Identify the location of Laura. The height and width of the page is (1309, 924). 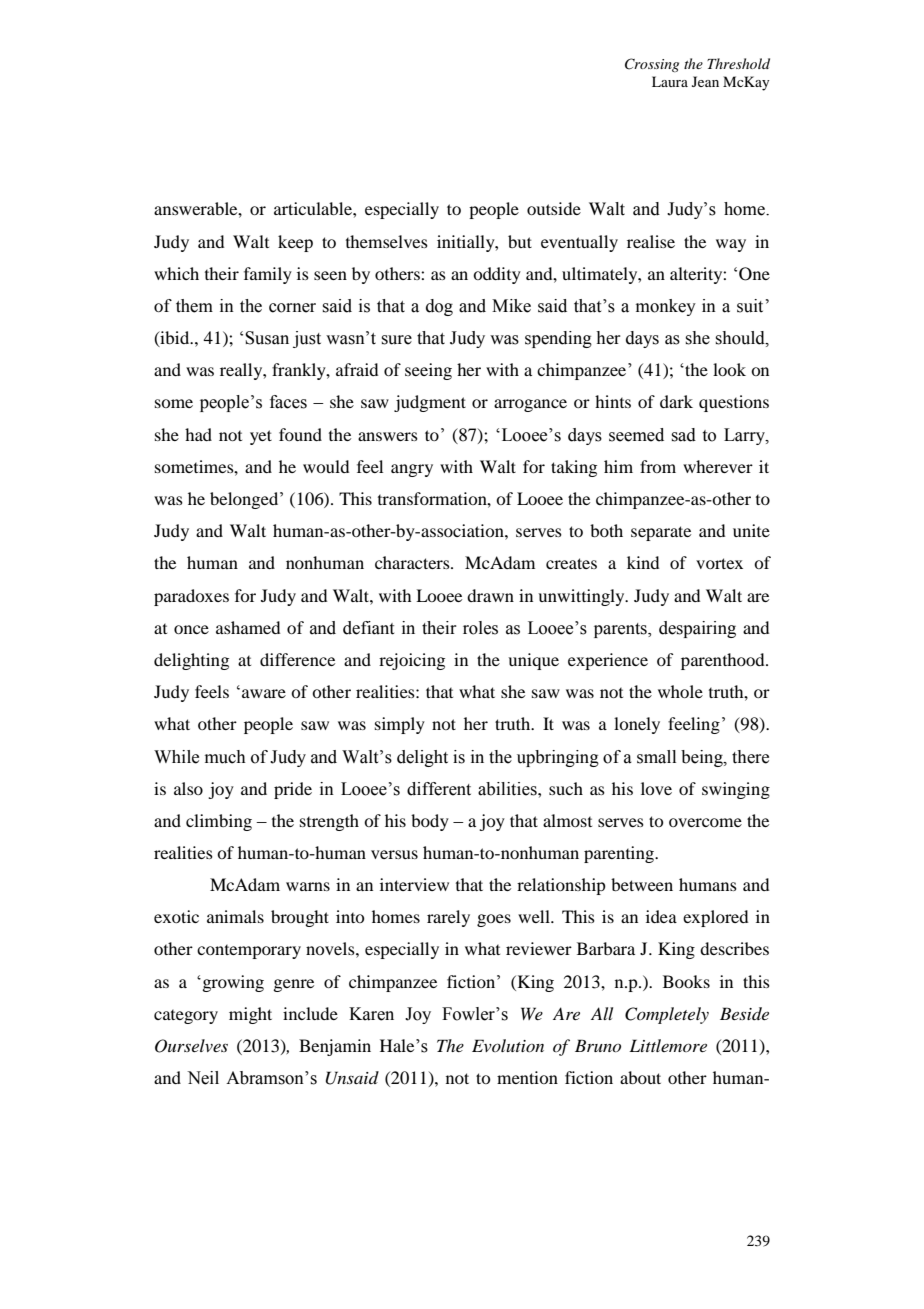
(670, 81).
